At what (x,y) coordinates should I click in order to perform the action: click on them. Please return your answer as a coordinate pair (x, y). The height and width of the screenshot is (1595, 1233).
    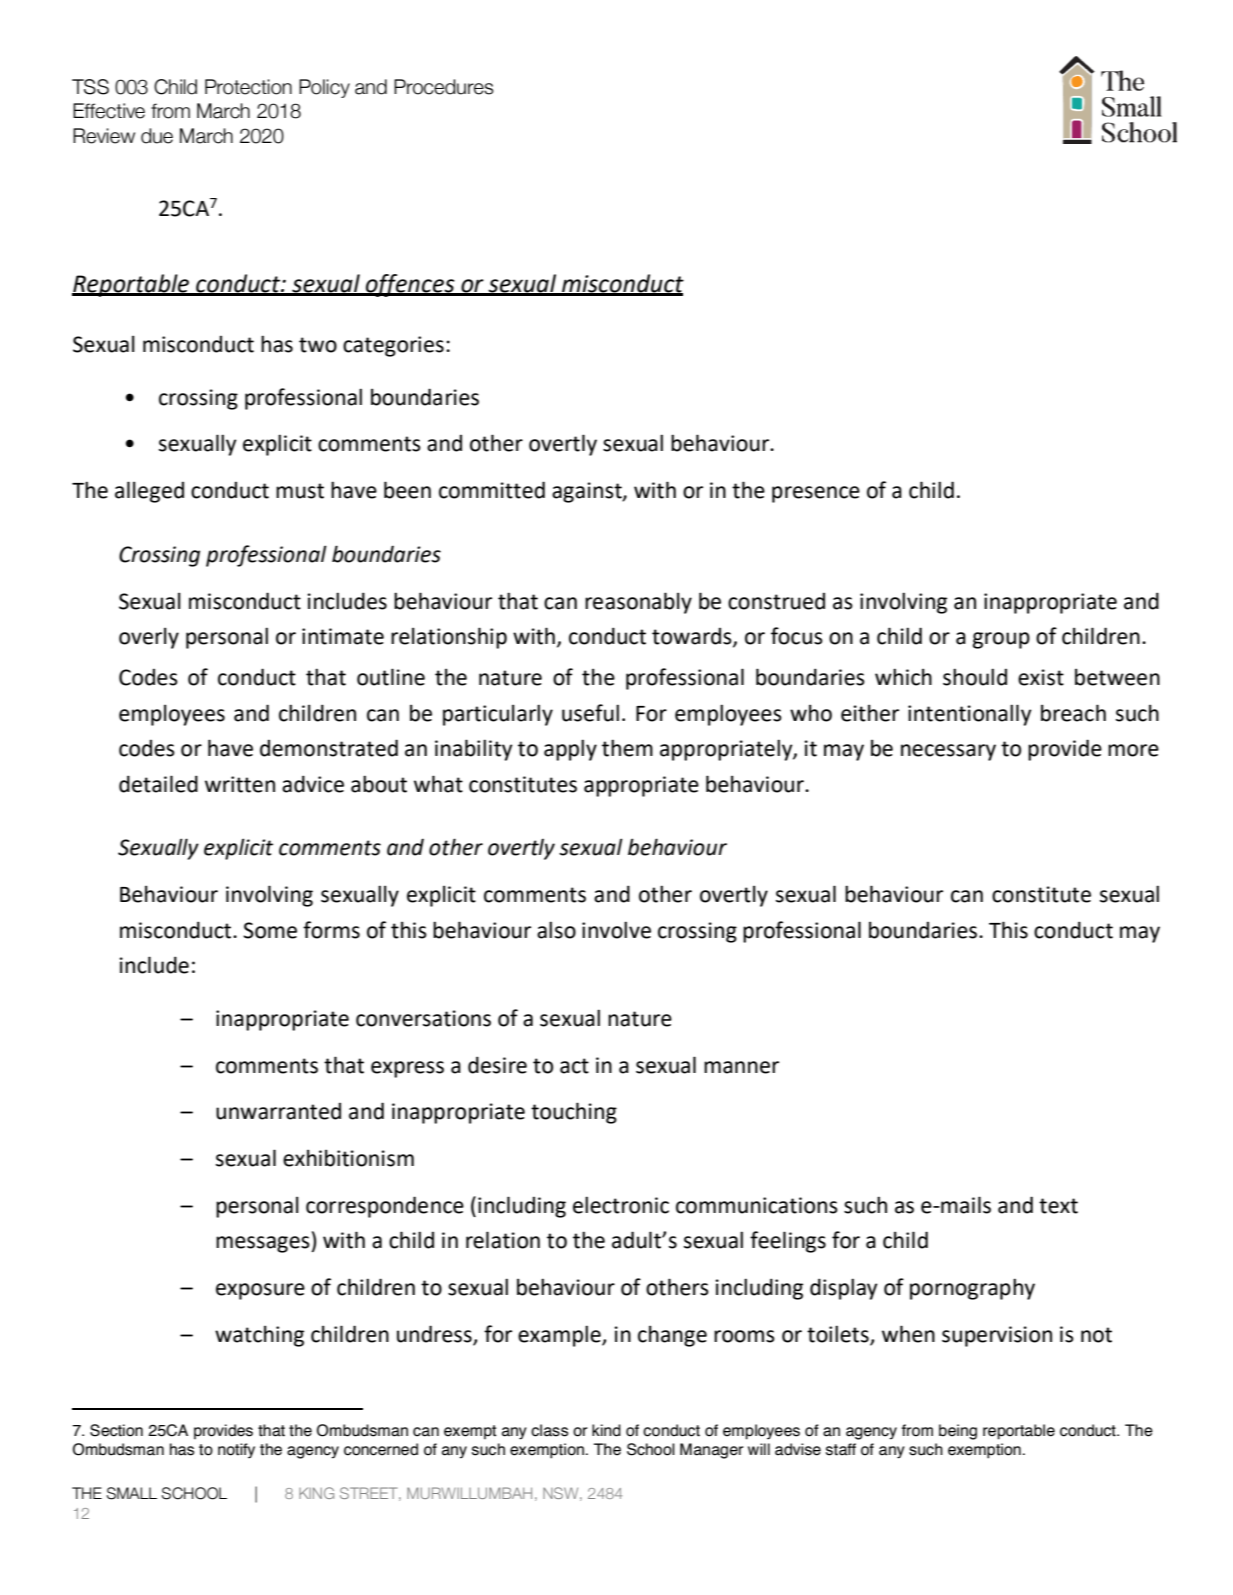
    Looking at the image, I should click on (627, 748).
